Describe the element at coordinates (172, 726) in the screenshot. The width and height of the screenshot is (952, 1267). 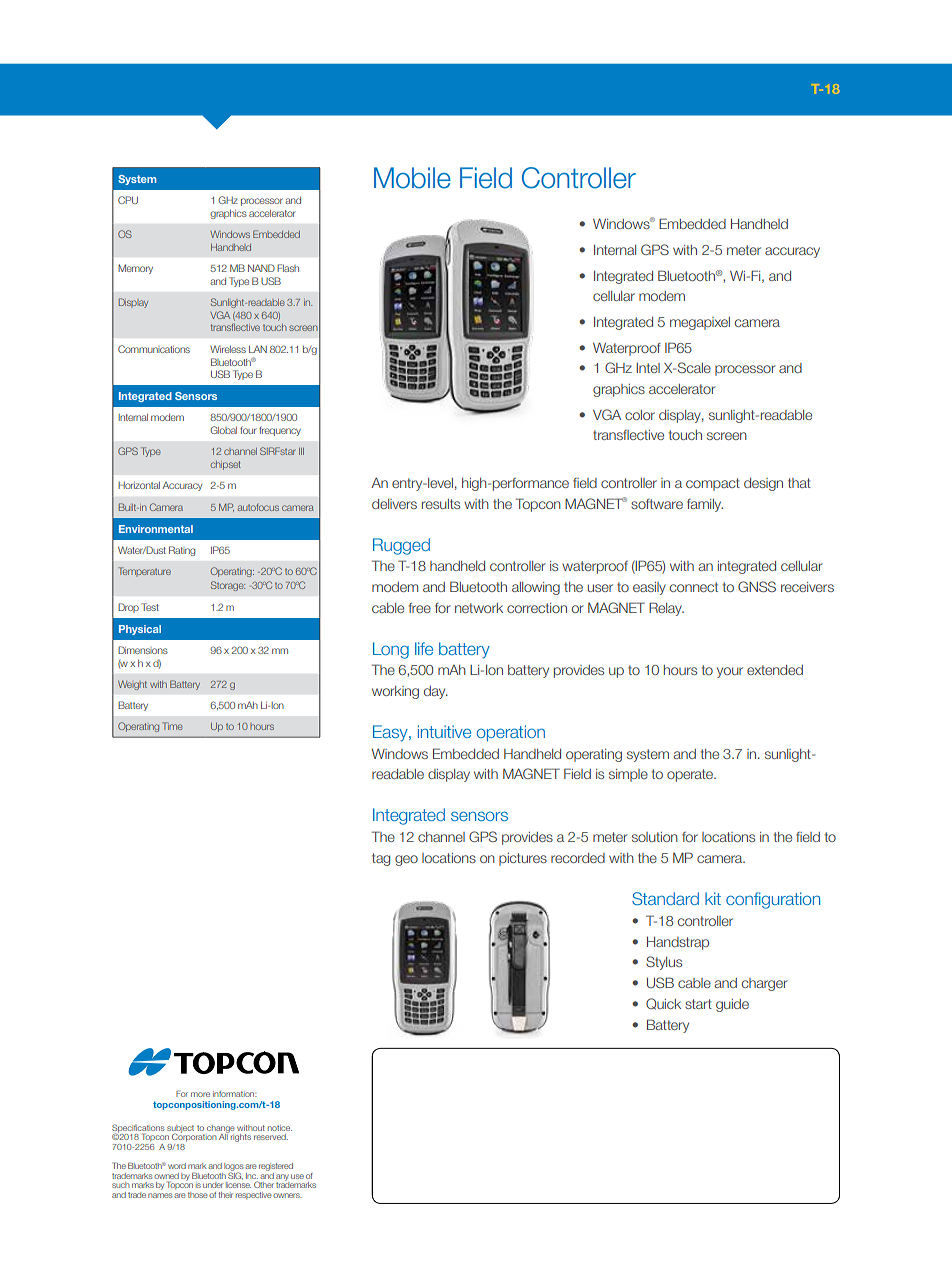
I see `Time` at that location.
